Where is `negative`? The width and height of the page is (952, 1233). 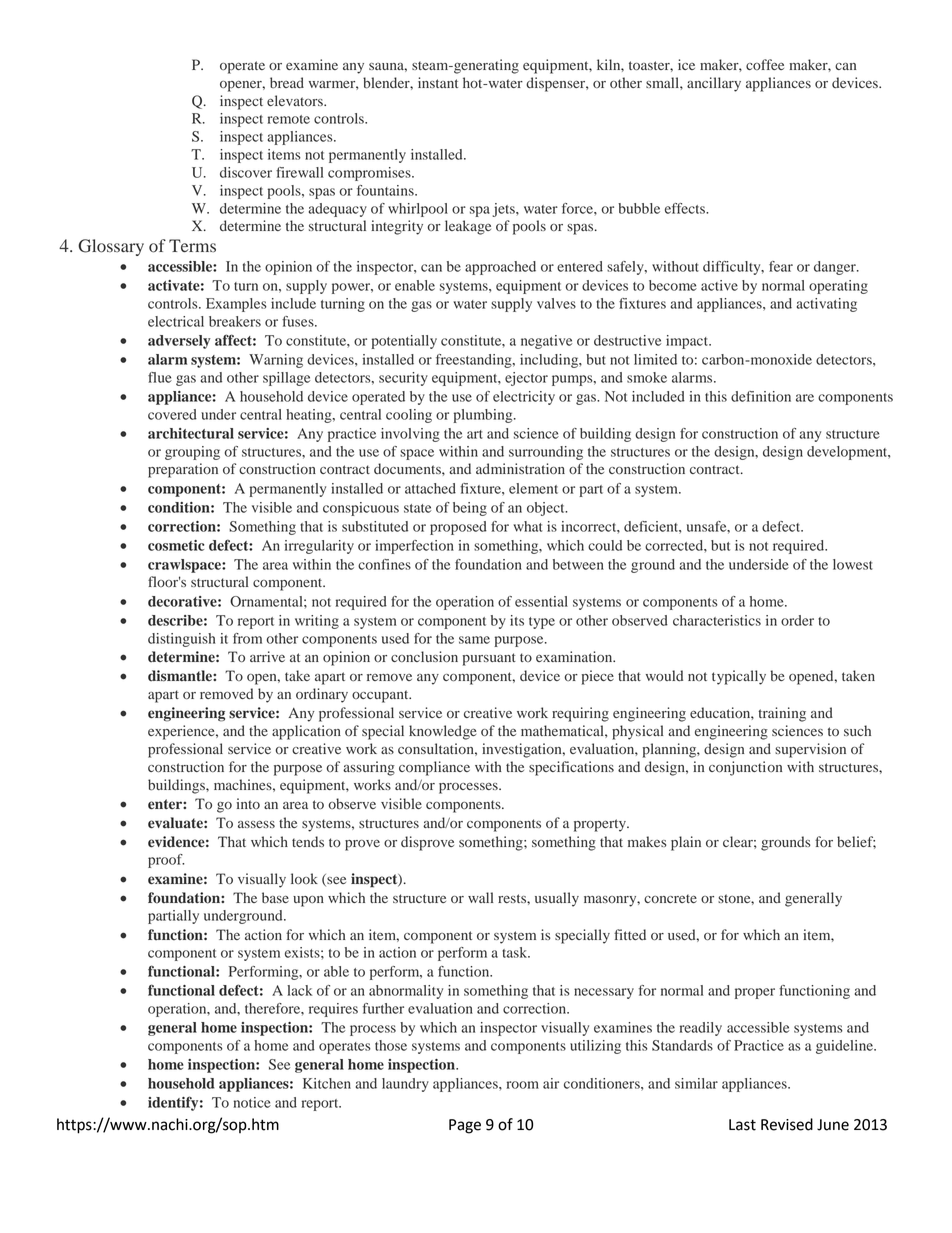
negative is located at coordinates (546, 342).
